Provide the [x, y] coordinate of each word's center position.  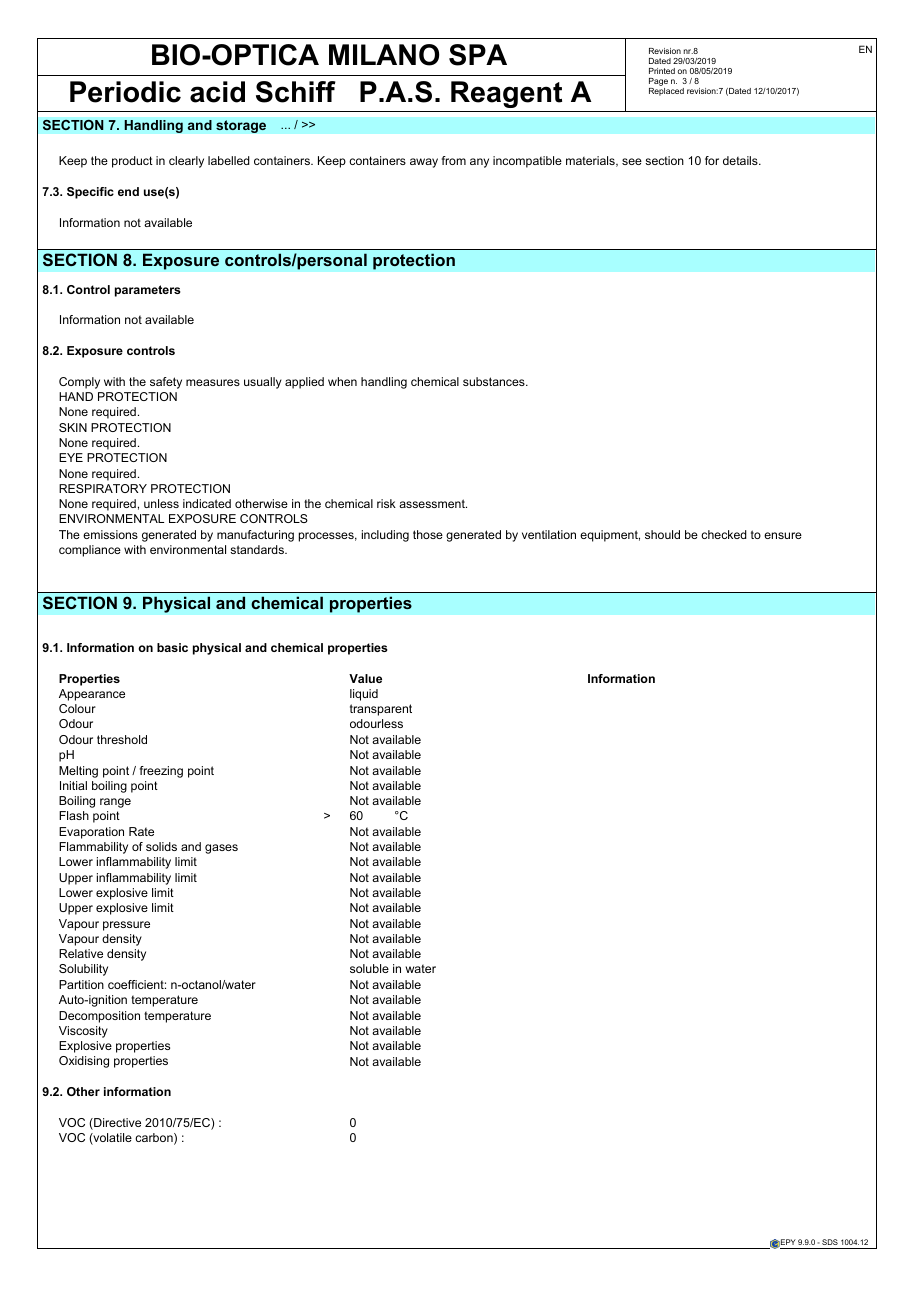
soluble [369, 968]
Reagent [506, 94]
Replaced [666, 90]
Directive [116, 1124]
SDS [830, 1242]
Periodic [125, 92]
